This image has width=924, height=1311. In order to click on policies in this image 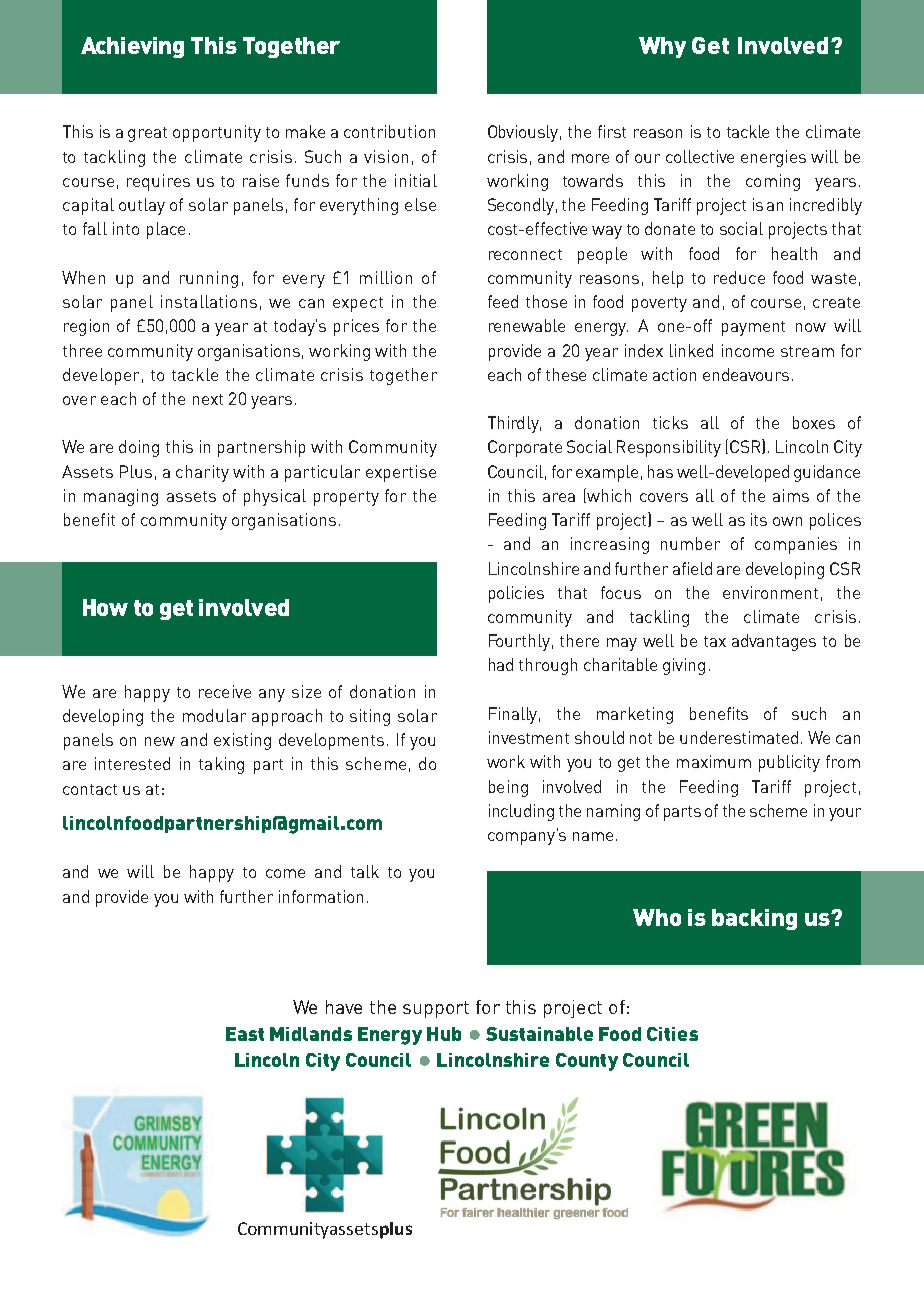, I will do `click(516, 594)`.
